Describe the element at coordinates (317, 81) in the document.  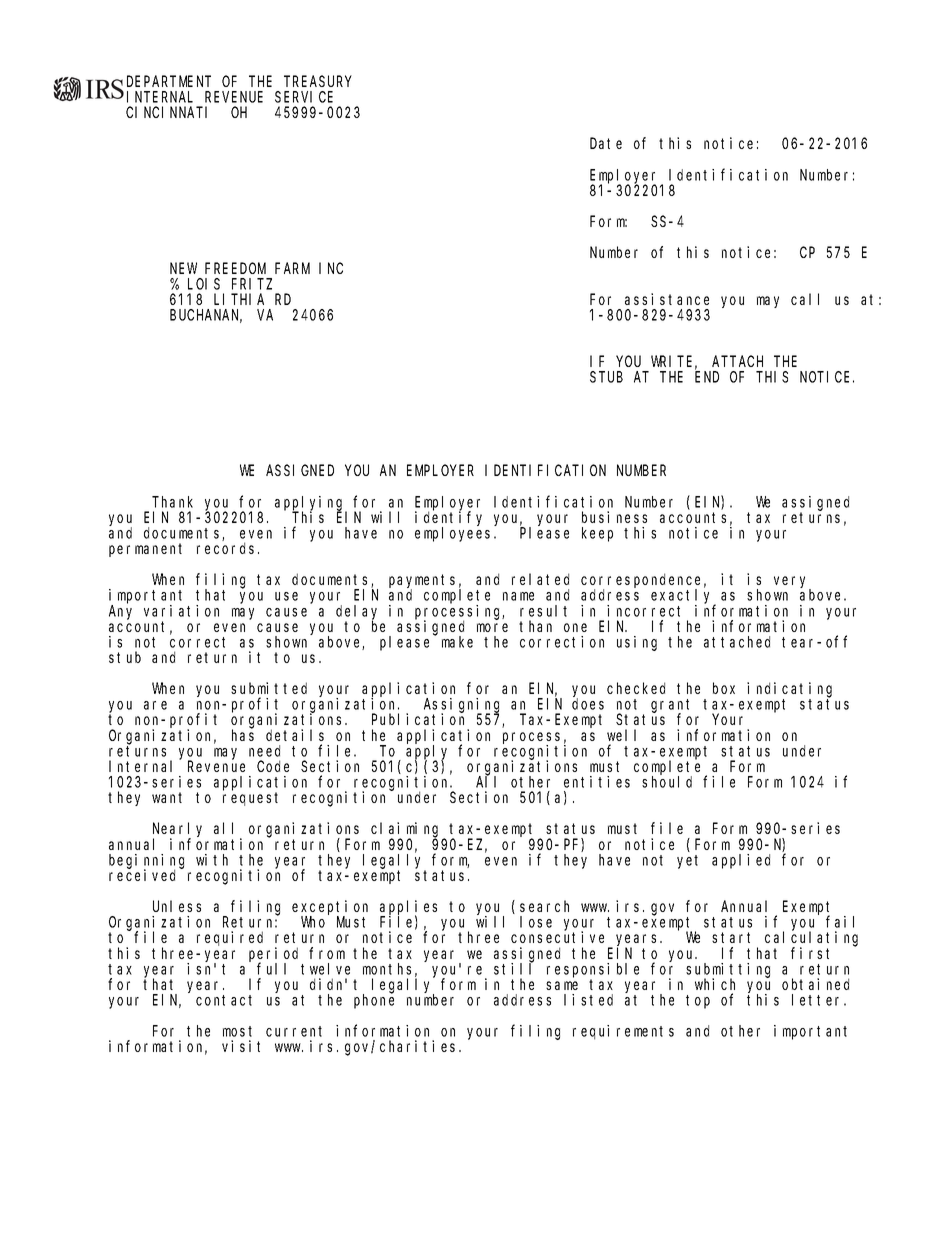
I see `TREASURY` at that location.
